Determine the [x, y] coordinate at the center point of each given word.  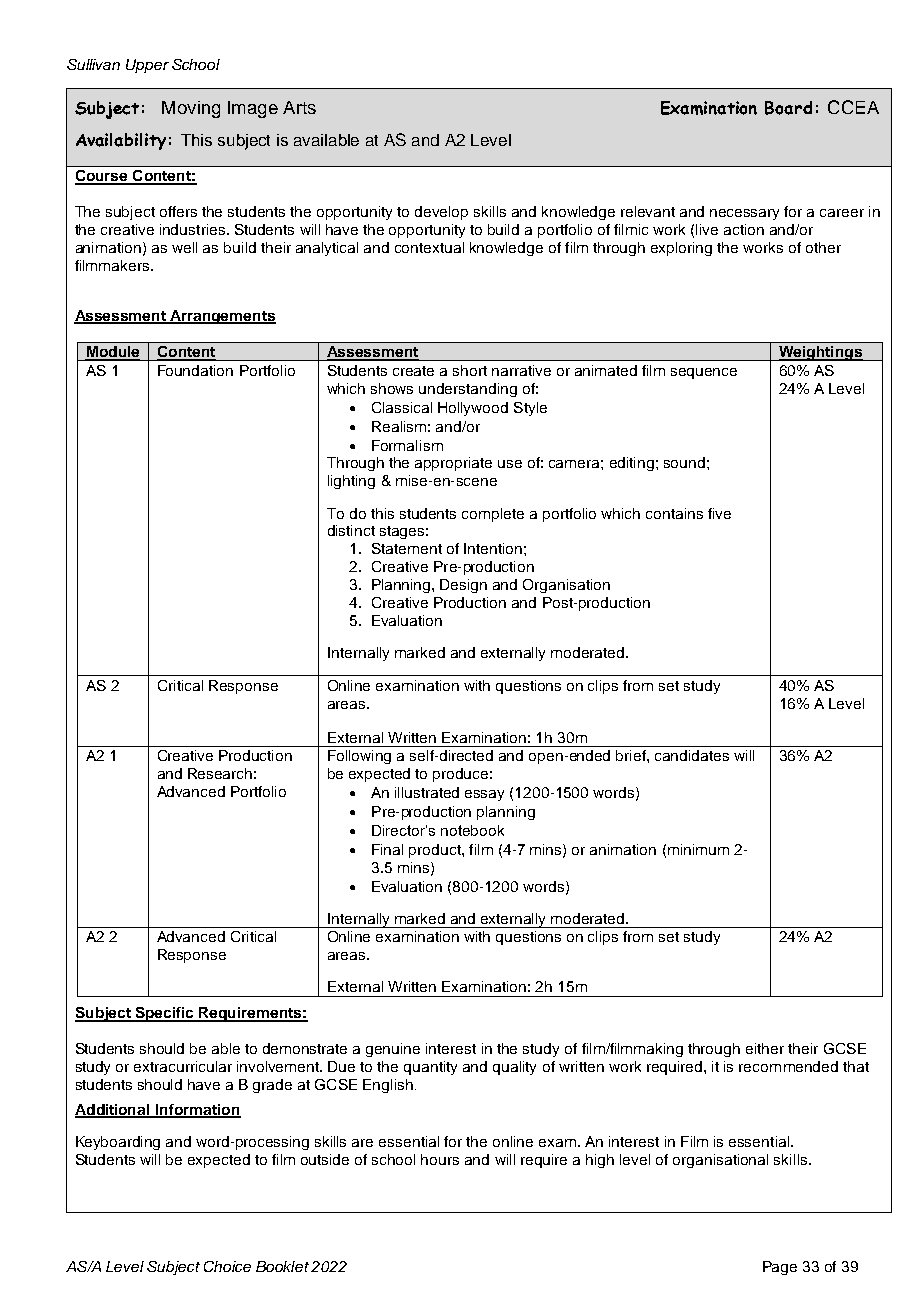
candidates [692, 755]
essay [484, 795]
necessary [744, 214]
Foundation [195, 370]
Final [387, 849]
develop [441, 213]
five [719, 513]
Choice [227, 1266]
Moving [191, 109]
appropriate [453, 464]
